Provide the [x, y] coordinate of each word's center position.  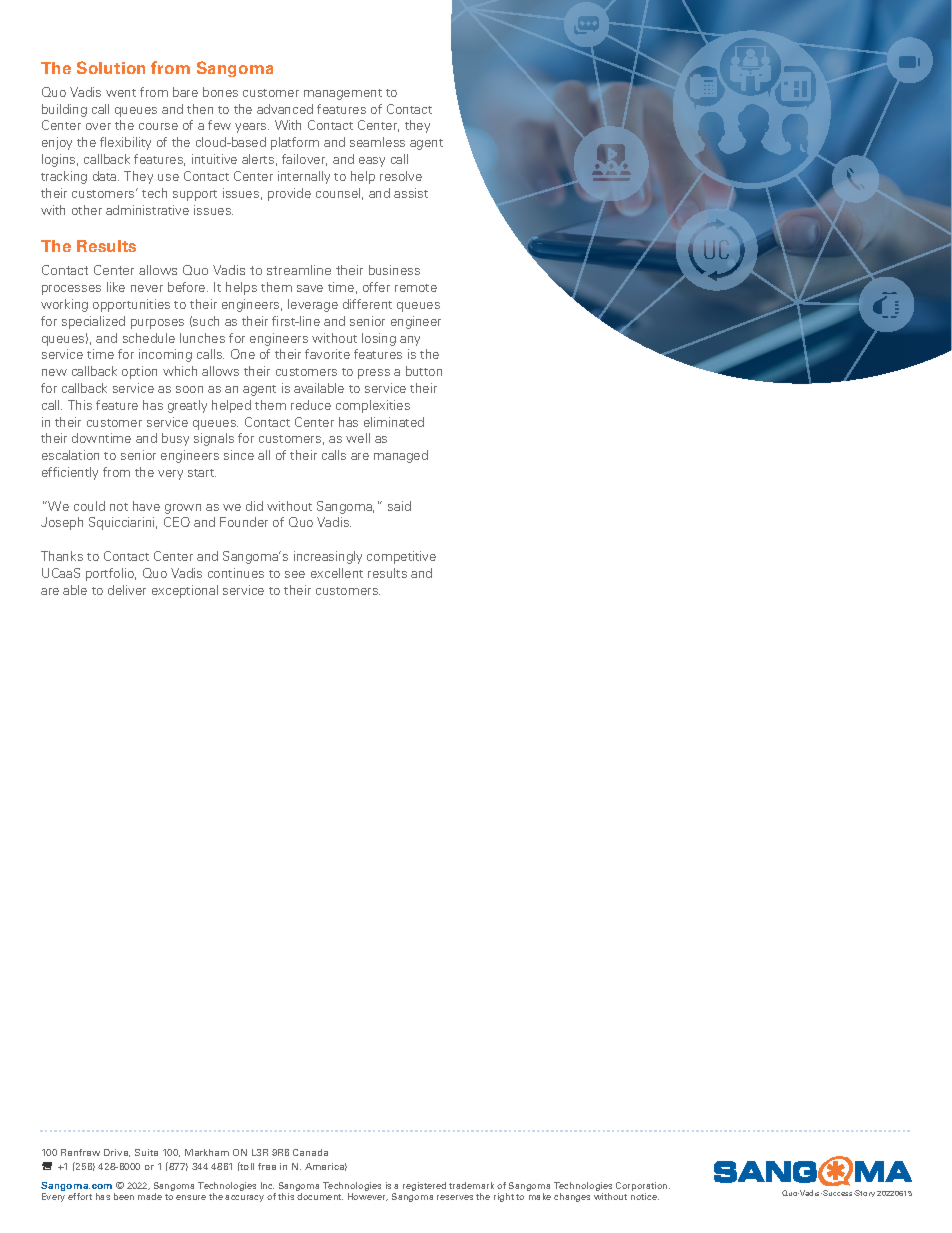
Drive [117, 1153]
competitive [401, 557]
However [368, 1197]
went [121, 93]
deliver [127, 590]
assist [411, 193]
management [343, 94]
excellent [337, 573]
